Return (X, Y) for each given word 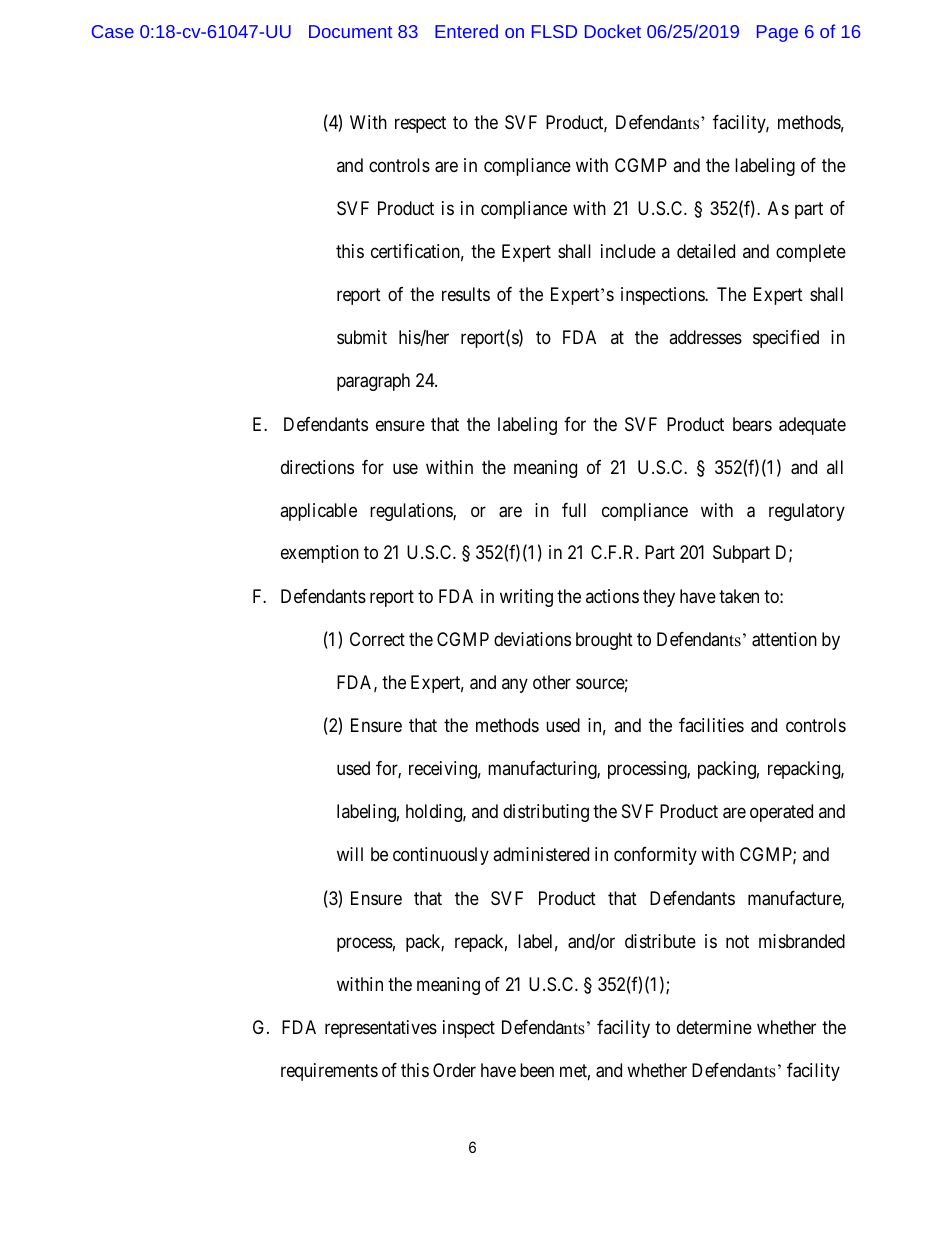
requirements (329, 1072)
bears (752, 424)
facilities (711, 725)
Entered (466, 31)
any (515, 686)
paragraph (373, 382)
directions (317, 467)
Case (113, 31)
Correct (377, 639)
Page (777, 33)
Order (454, 1070)
